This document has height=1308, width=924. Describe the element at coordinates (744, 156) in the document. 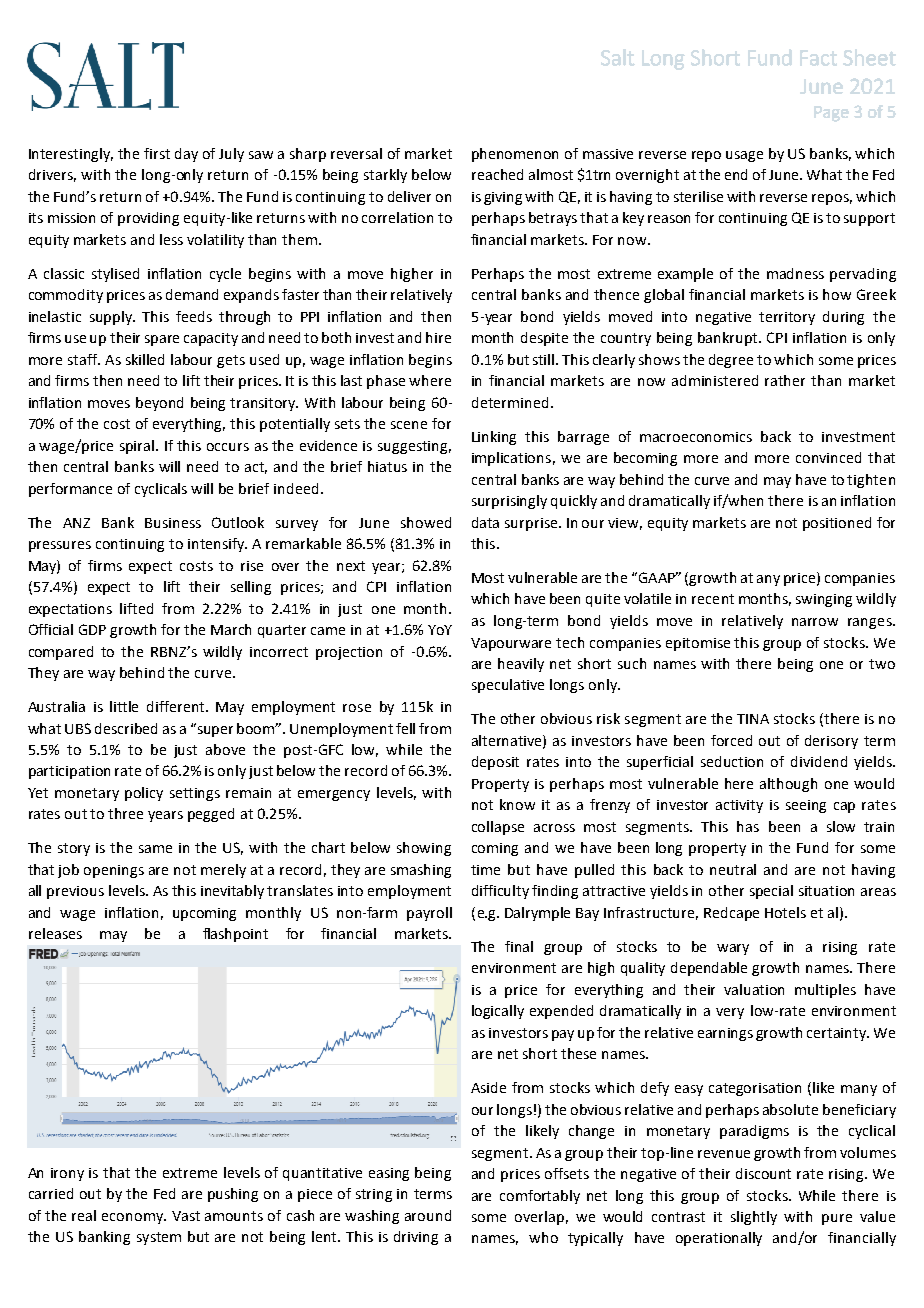

I see `usage` at that location.
